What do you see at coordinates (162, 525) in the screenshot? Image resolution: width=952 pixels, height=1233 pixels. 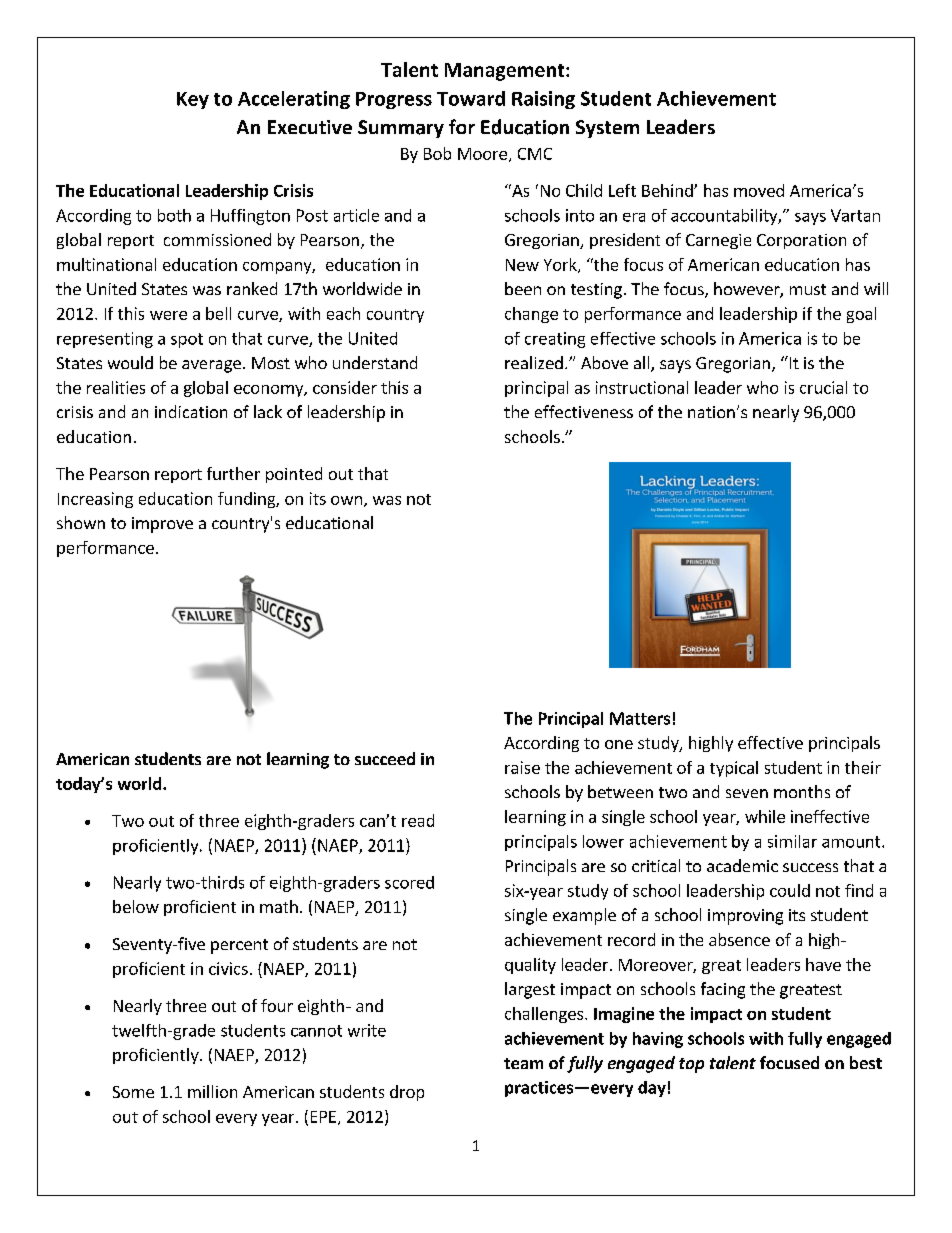 I see `improve` at bounding box center [162, 525].
